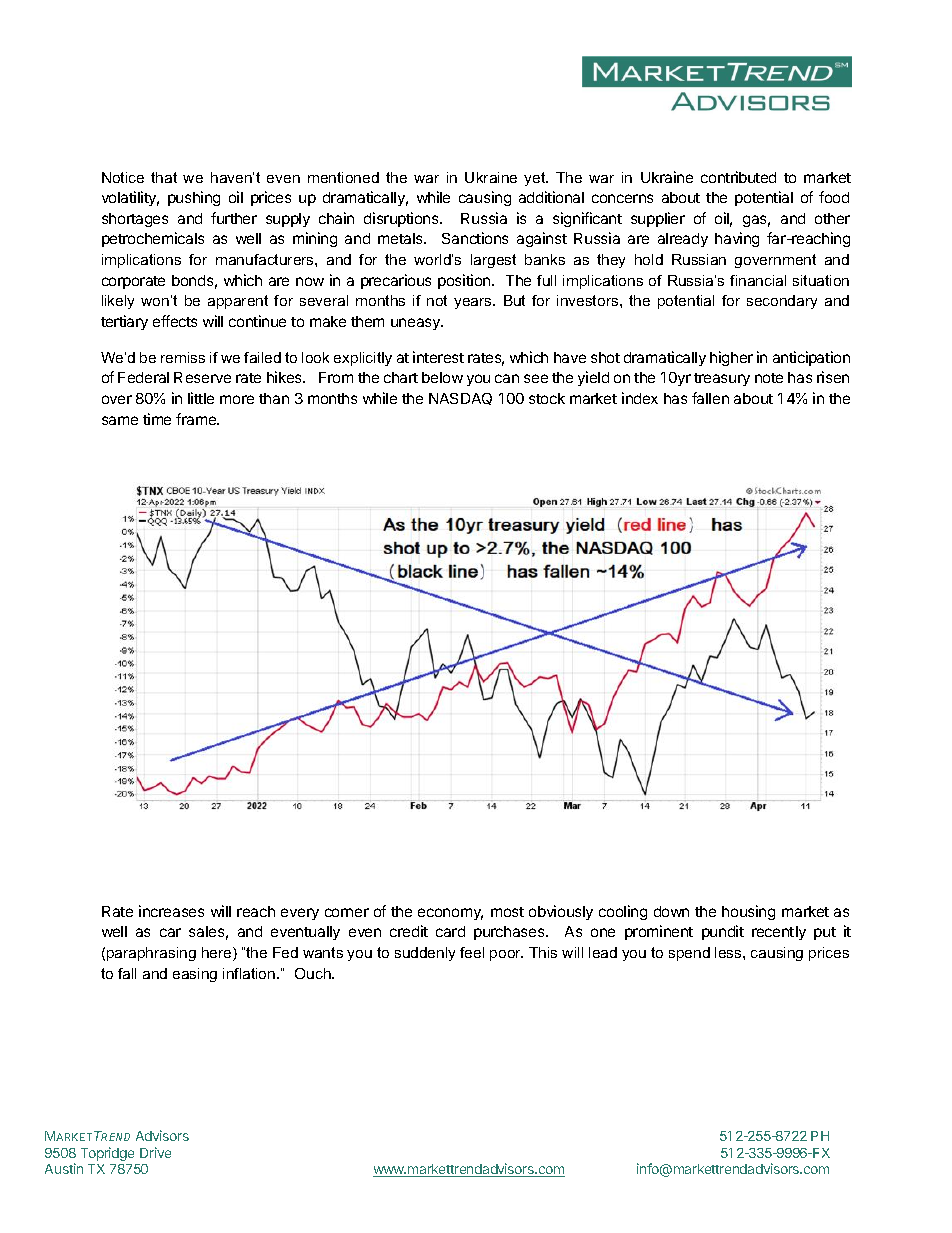  Describe the element at coordinates (748, 912) in the image. I see `housing` at that location.
